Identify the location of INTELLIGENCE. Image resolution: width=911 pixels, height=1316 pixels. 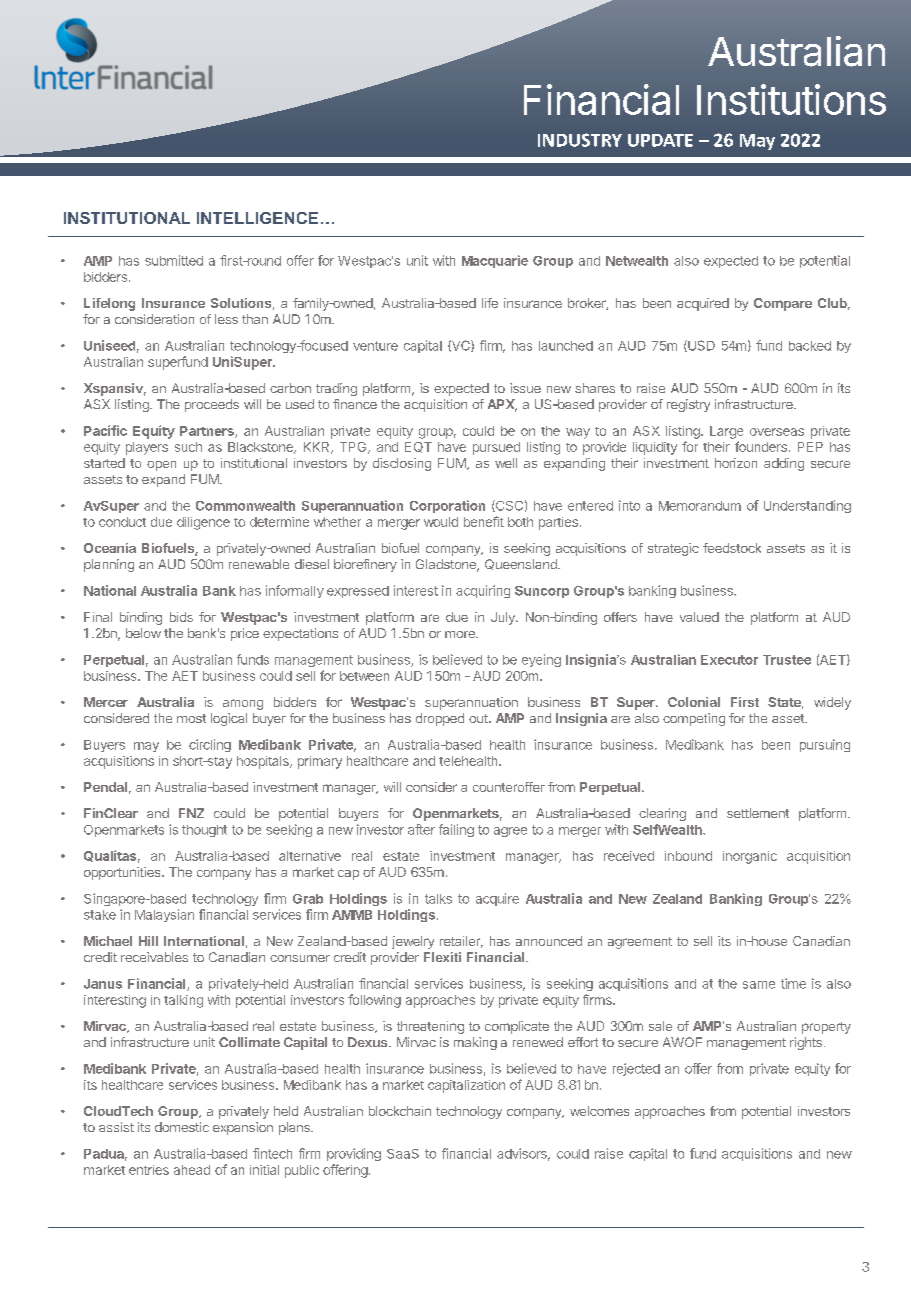
(257, 218).
